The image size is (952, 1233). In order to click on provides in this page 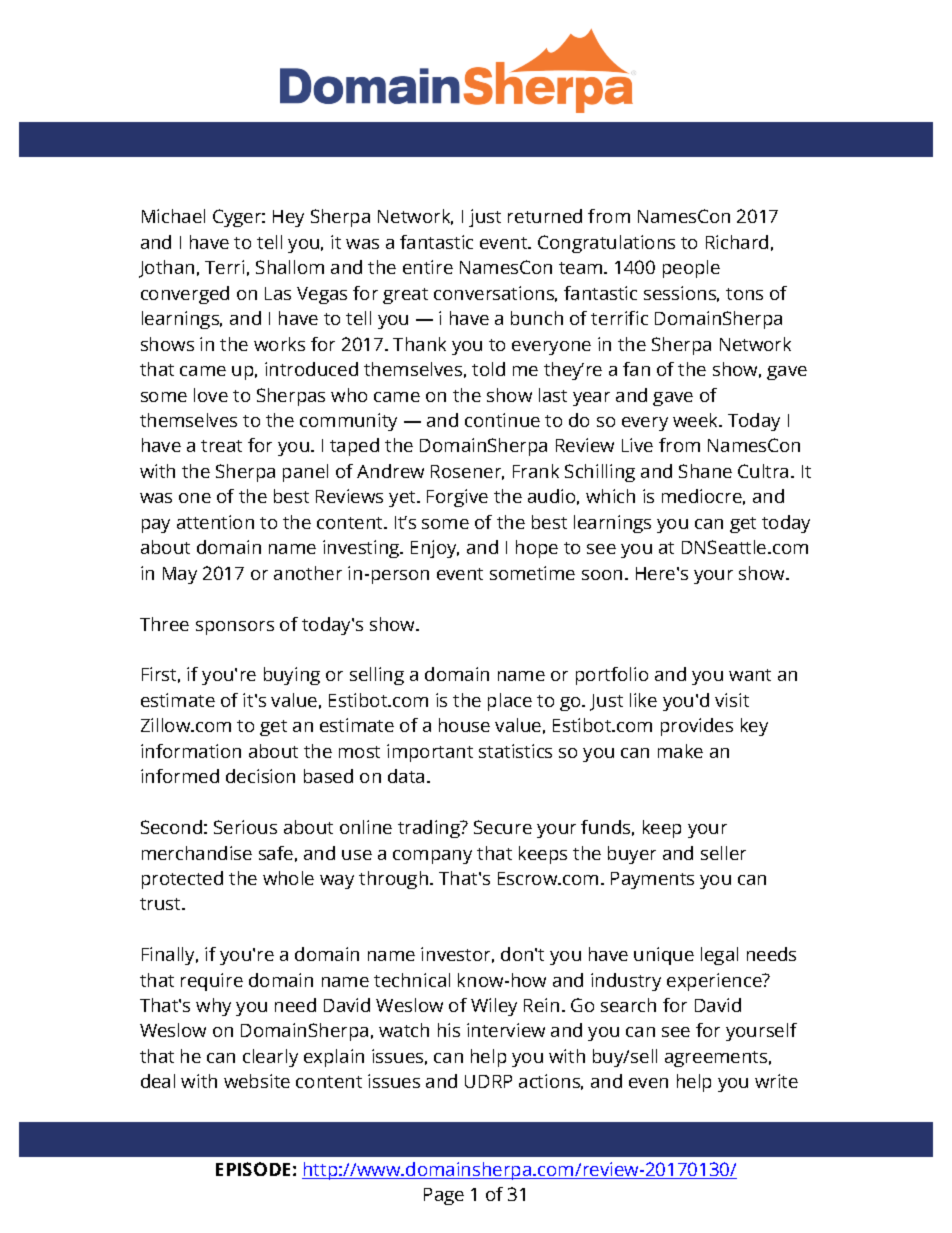, I will do `click(697, 727)`.
